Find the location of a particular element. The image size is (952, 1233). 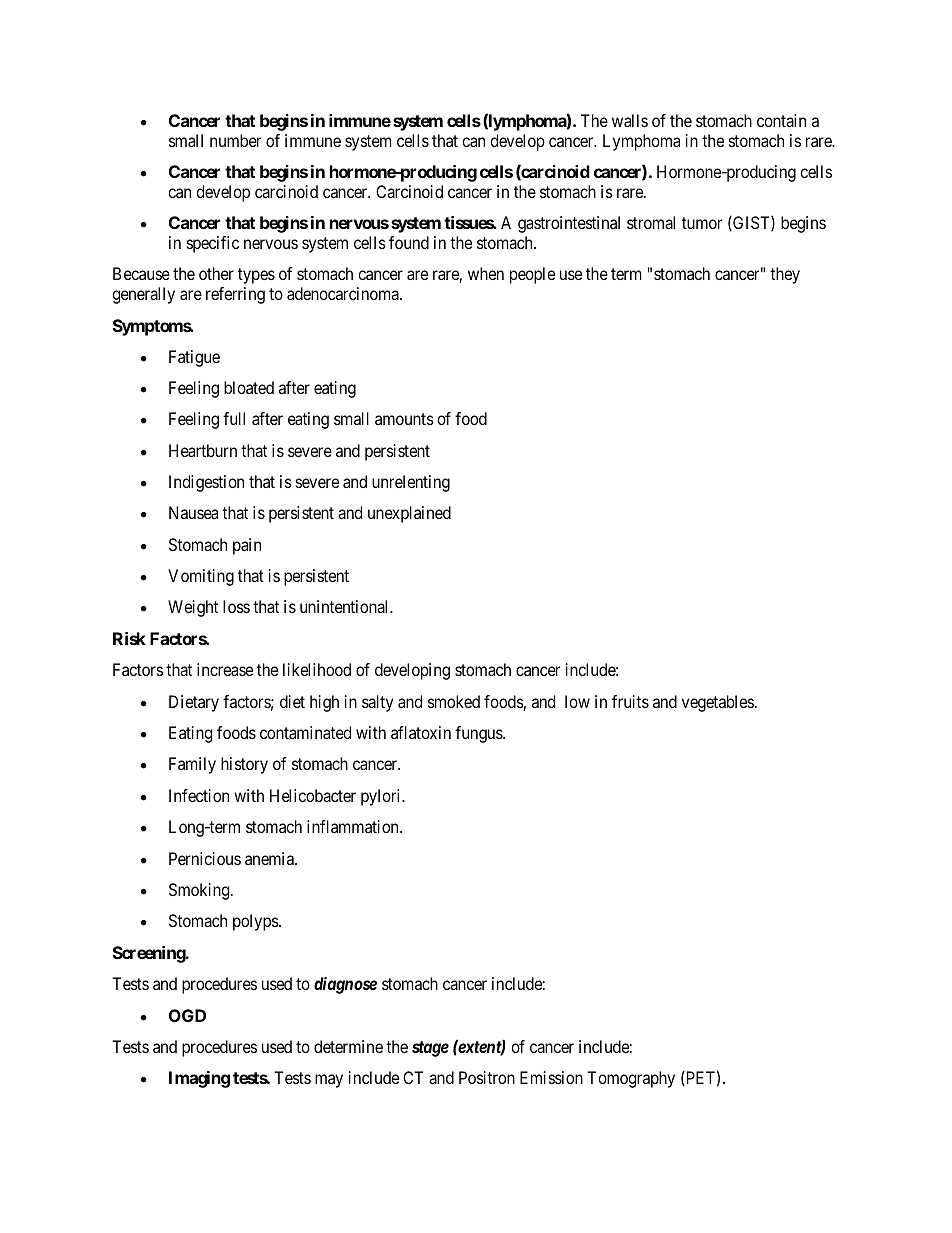

number is located at coordinates (235, 140).
